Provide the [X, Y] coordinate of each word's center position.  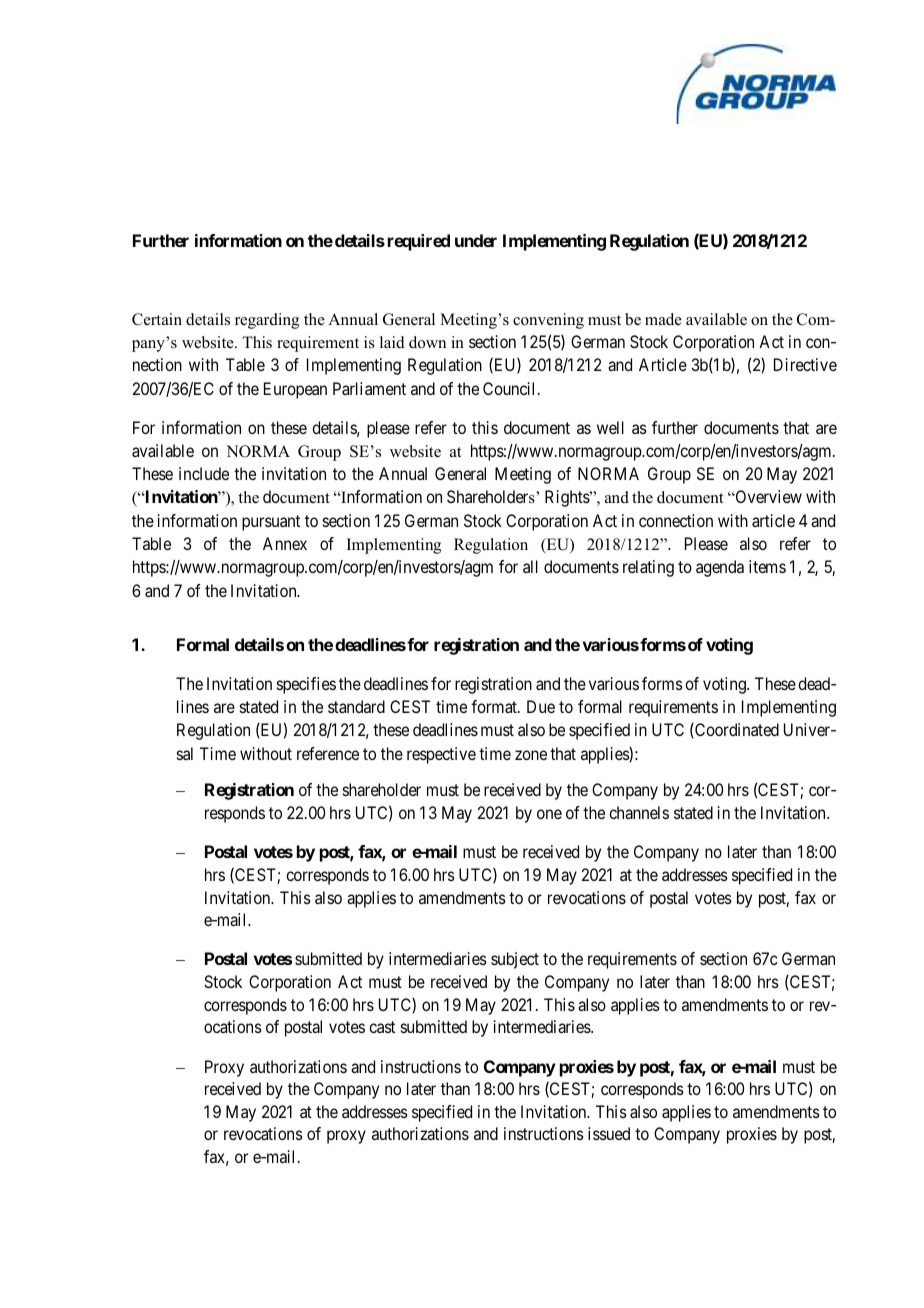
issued [609, 1133]
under [476, 240]
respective [441, 755]
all [530, 566]
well [610, 427]
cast [382, 1027]
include [204, 473]
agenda [720, 568]
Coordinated [736, 730]
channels [639, 812]
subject [515, 960]
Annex [285, 543]
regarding [267, 321]
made [663, 319]
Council [511, 388]
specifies [306, 685]
